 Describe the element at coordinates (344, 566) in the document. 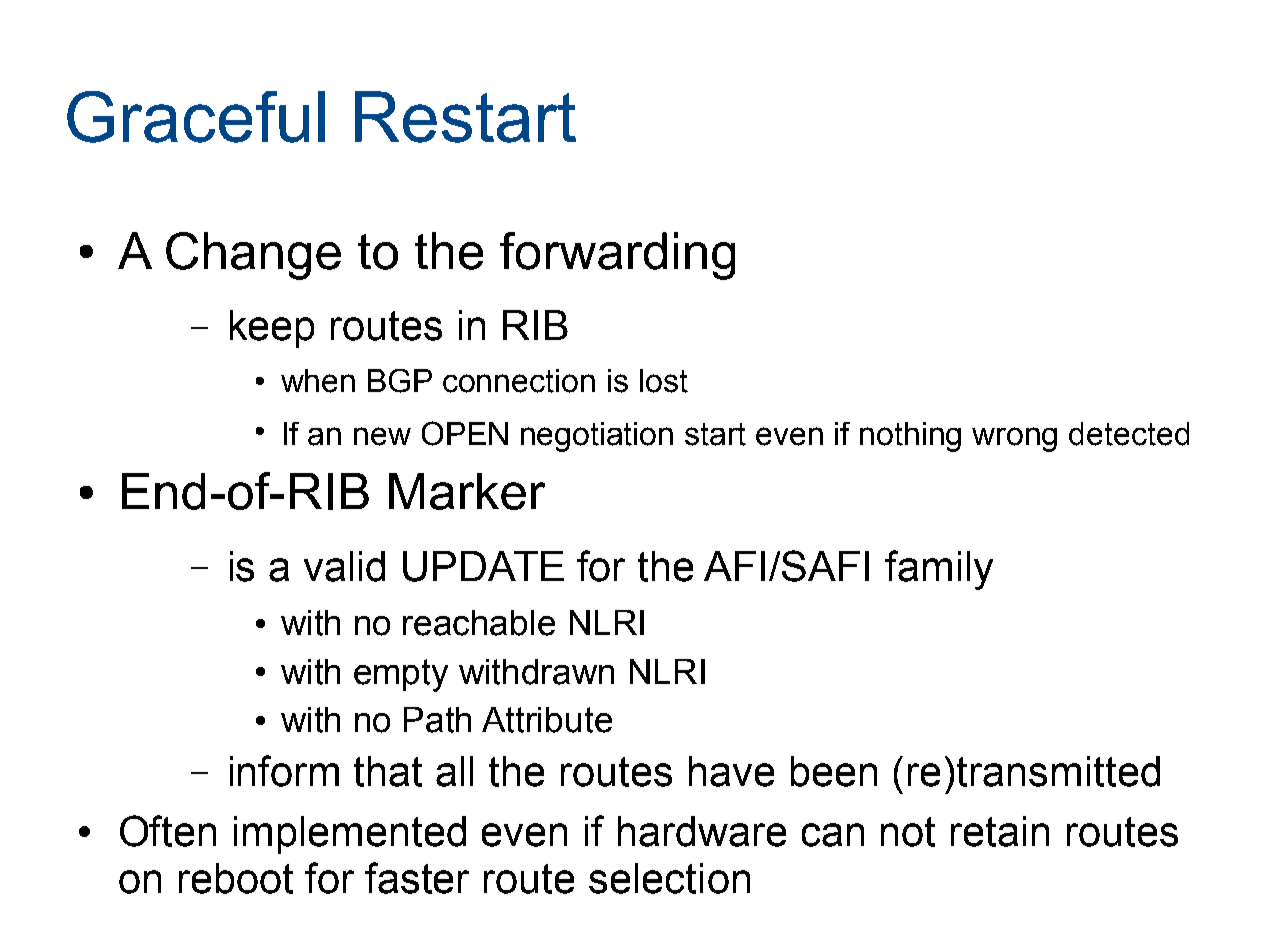

I see `valid` at that location.
